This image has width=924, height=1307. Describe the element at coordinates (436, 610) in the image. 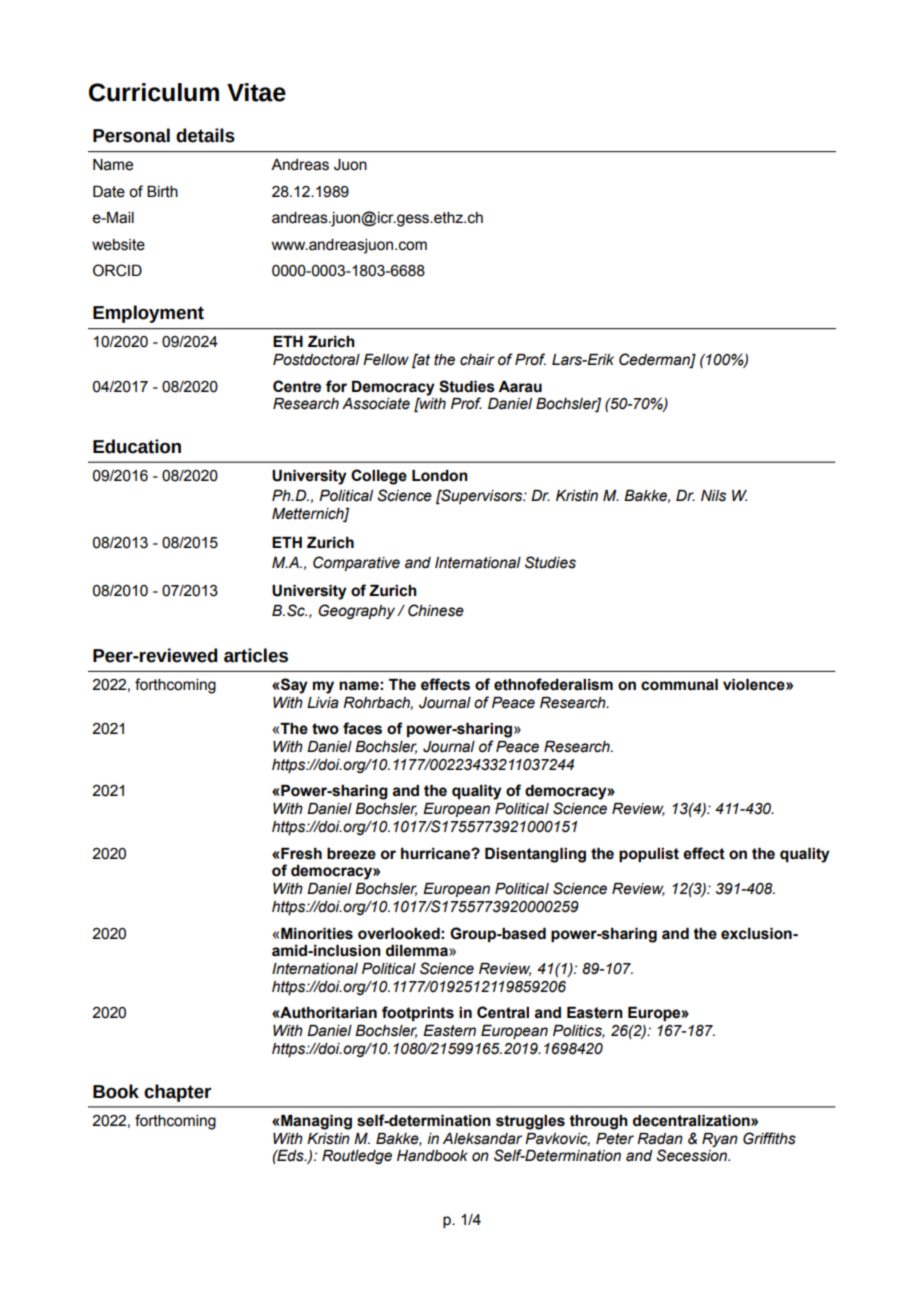

I see `Chinese` at that location.
